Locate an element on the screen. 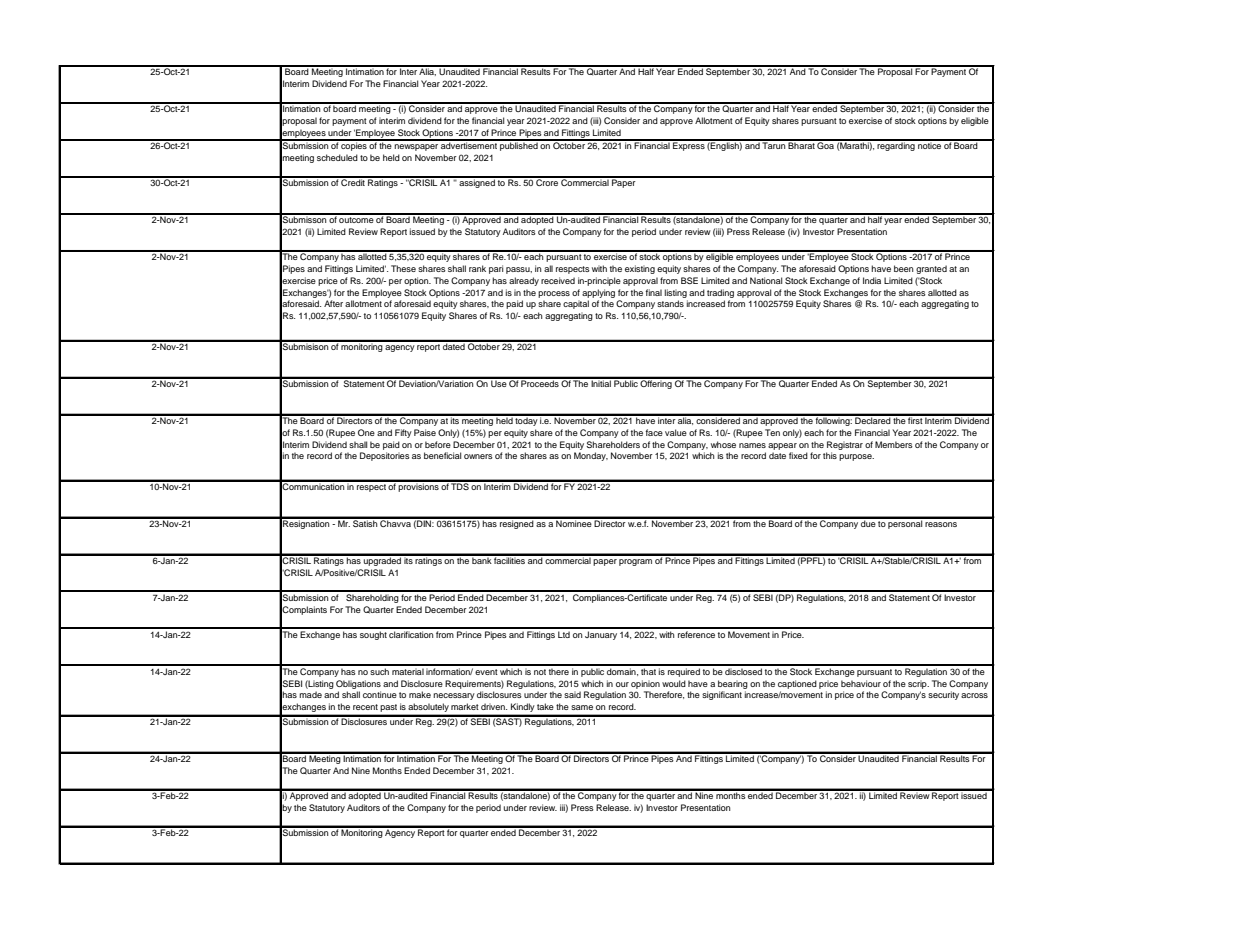 This screenshot has width=1233, height=952. scheduled is located at coordinates (337, 157).
